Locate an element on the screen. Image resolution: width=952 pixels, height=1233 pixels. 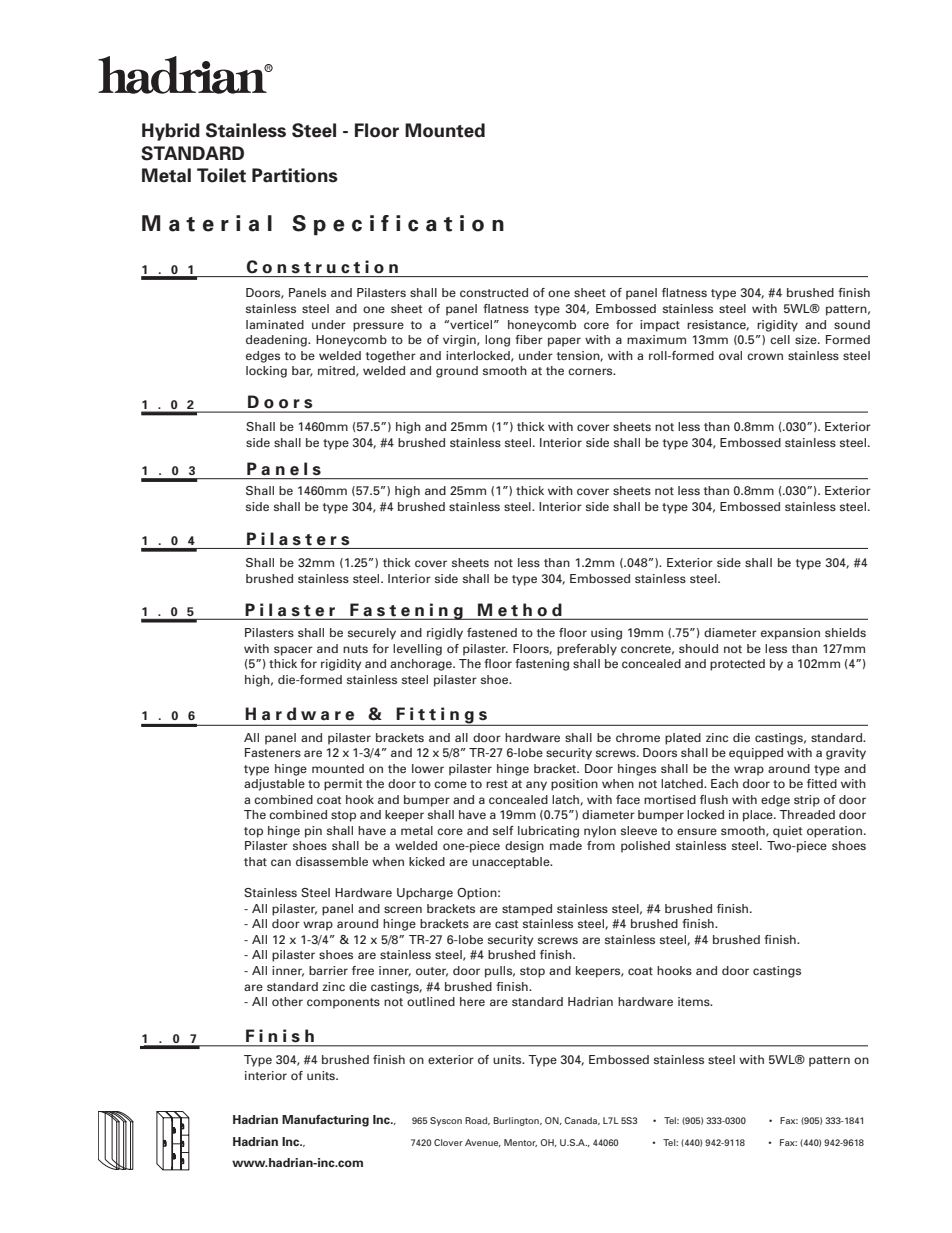
rest is located at coordinates (497, 784).
